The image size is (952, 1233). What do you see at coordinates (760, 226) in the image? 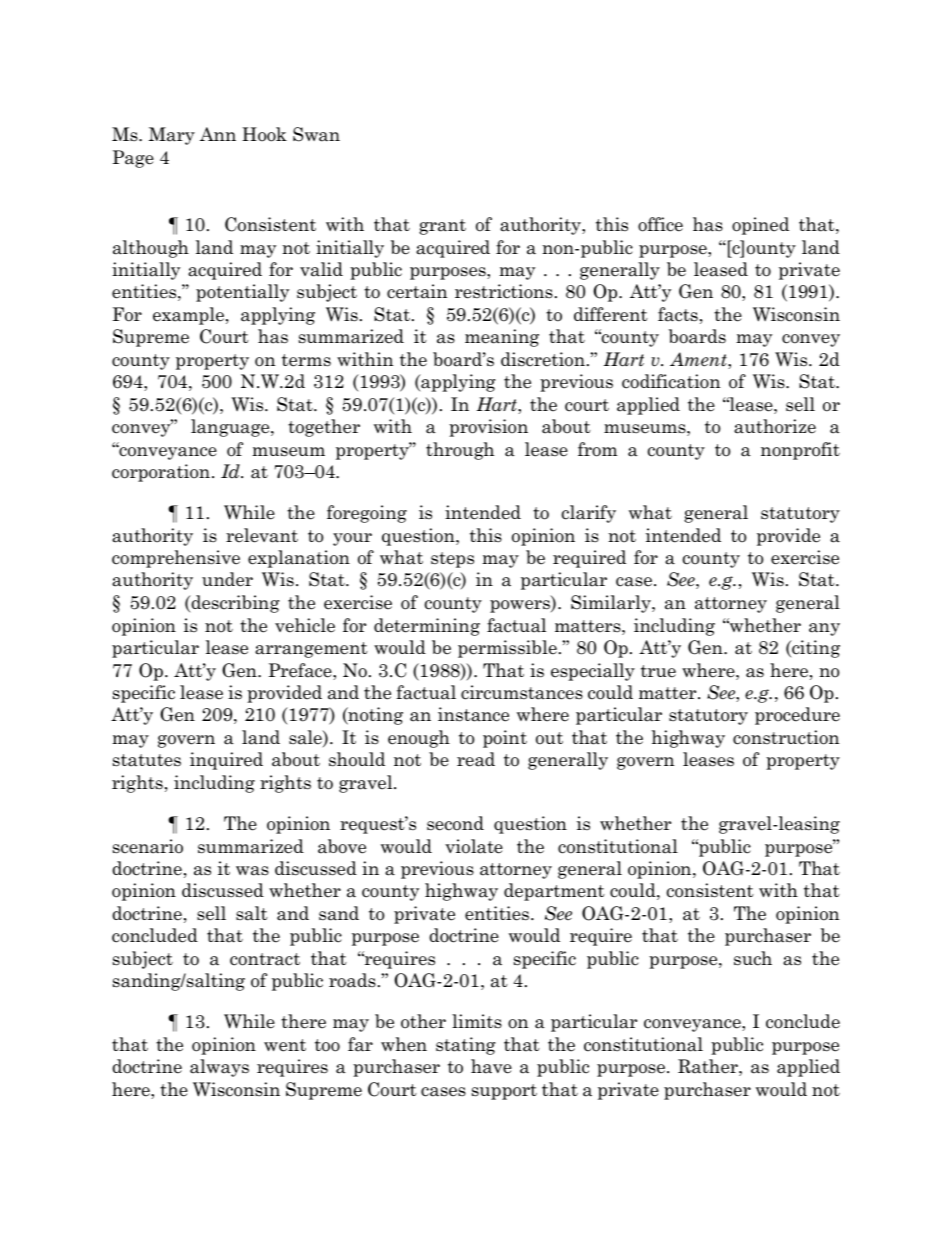
I see `opined` at bounding box center [760, 226].
